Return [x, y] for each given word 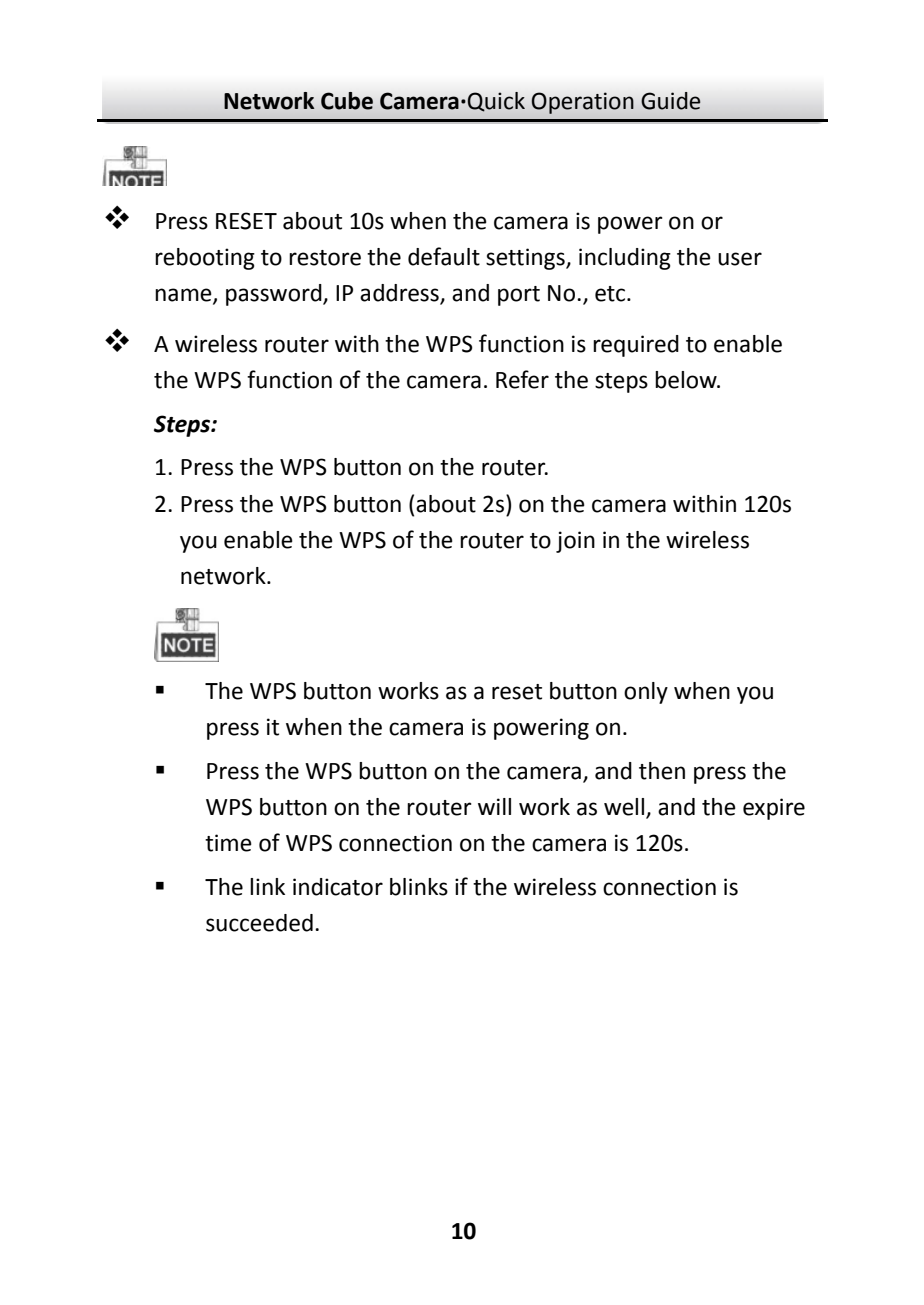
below [687, 380]
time [228, 843]
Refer [522, 379]
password [275, 295]
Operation [583, 103]
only [646, 693]
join [575, 542]
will [494, 806]
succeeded [259, 923]
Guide [671, 101]
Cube [347, 101]
